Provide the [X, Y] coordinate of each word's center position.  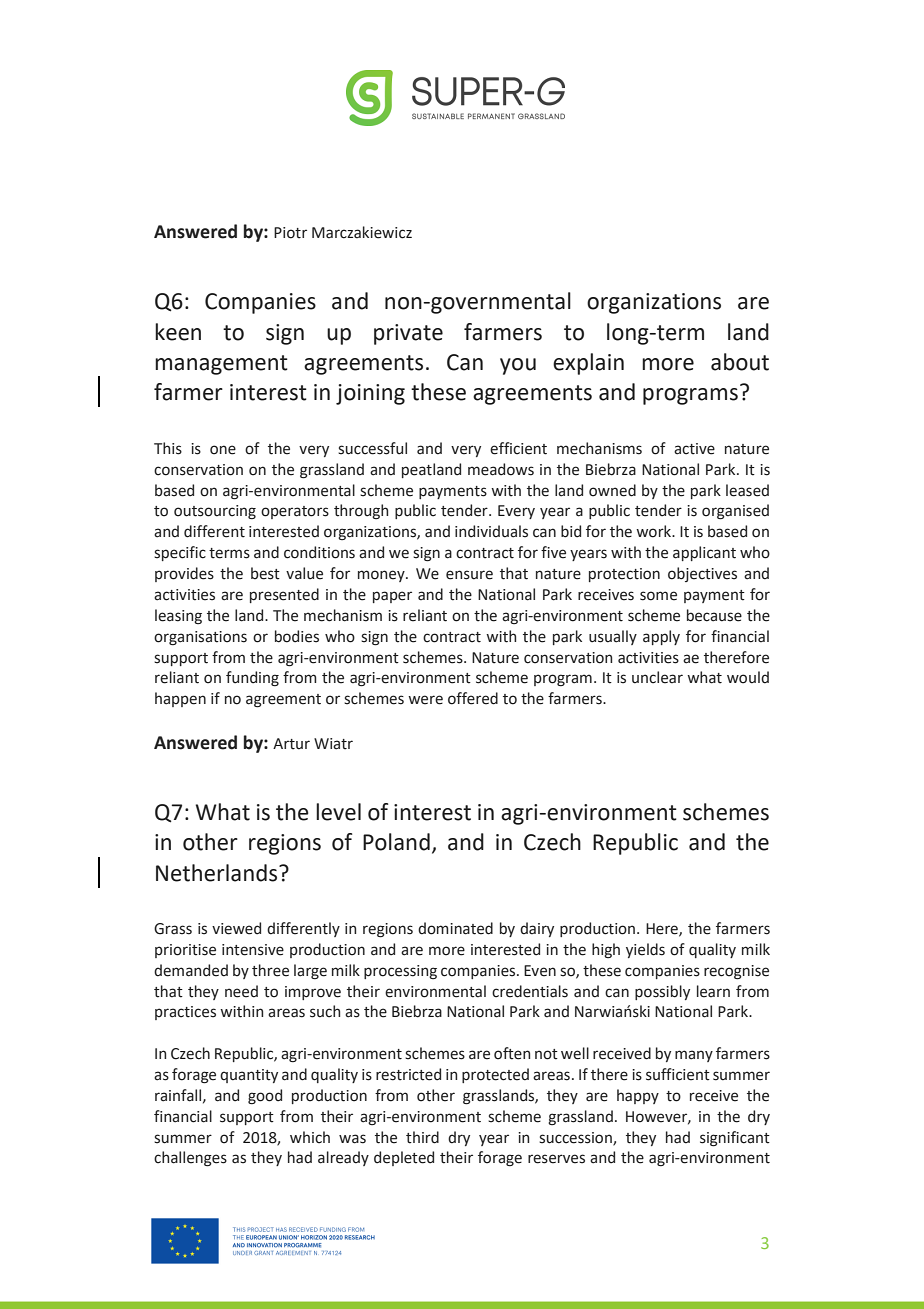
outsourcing [215, 512]
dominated [455, 928]
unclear [657, 677]
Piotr [290, 233]
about [740, 362]
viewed [236, 928]
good [265, 1097]
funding [252, 679]
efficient [518, 448]
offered [473, 698]
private [408, 334]
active [694, 449]
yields [645, 950]
